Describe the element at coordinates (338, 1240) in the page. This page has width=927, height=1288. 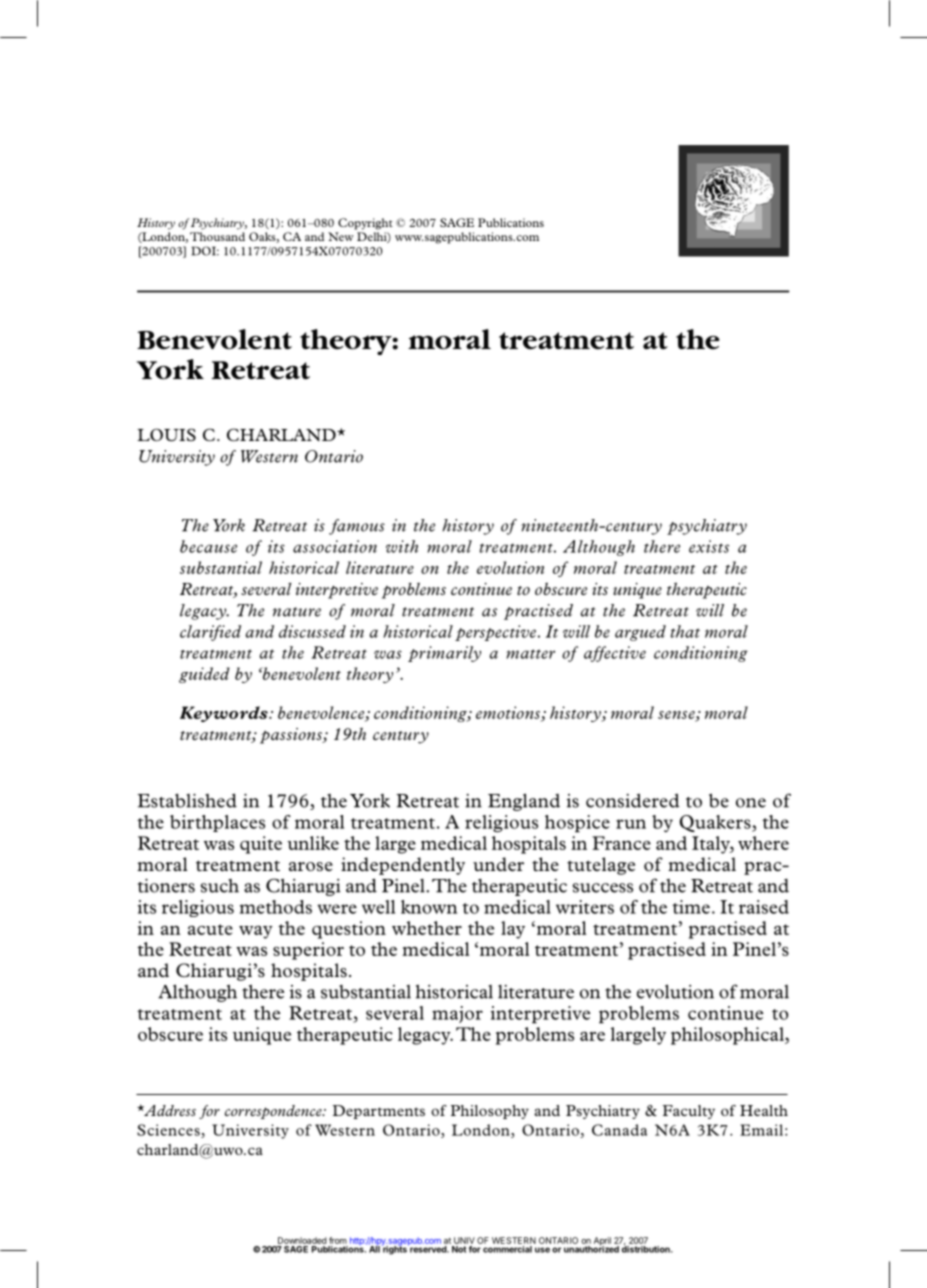
I see `from` at that location.
